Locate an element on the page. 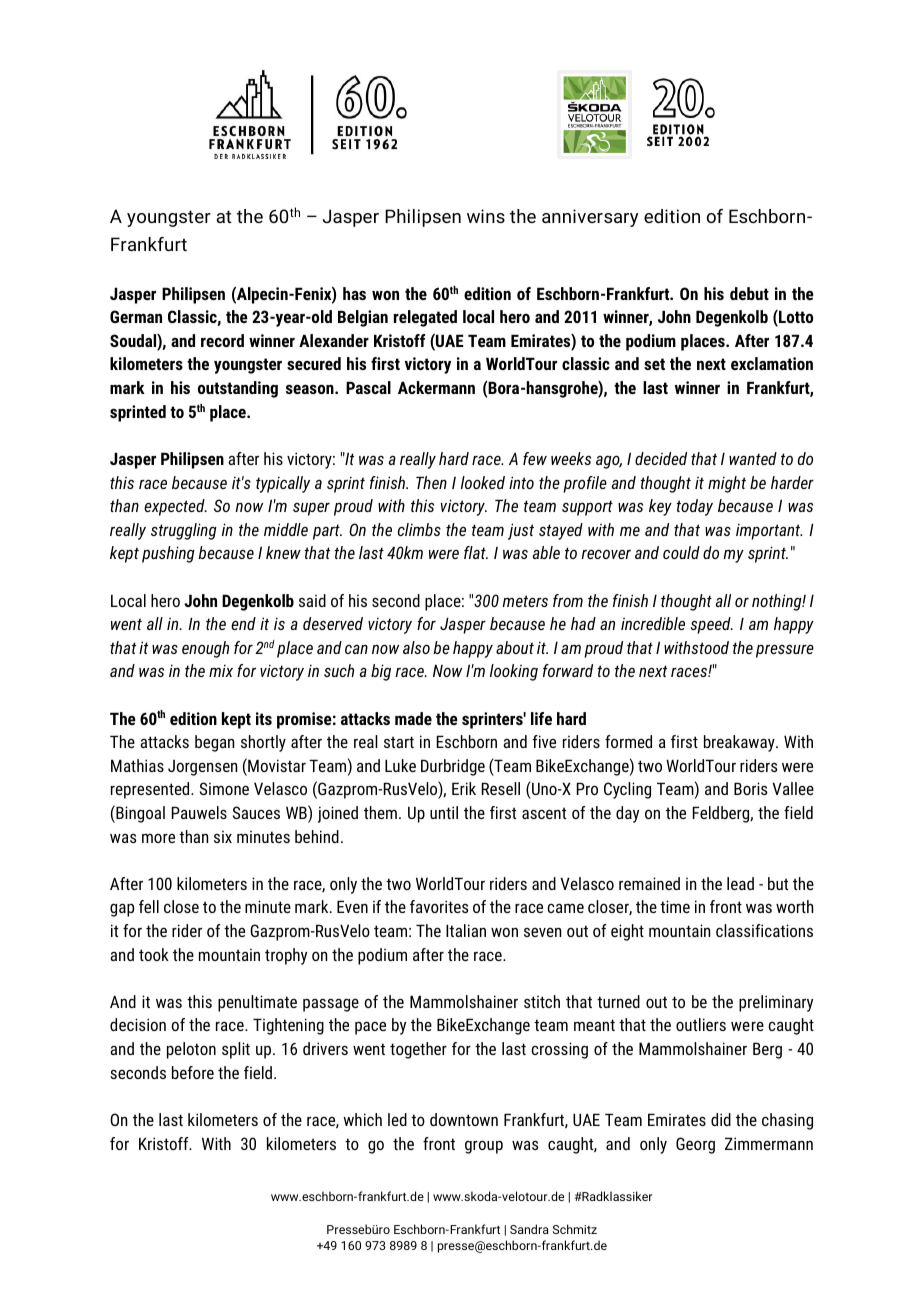  debut is located at coordinates (749, 293).
